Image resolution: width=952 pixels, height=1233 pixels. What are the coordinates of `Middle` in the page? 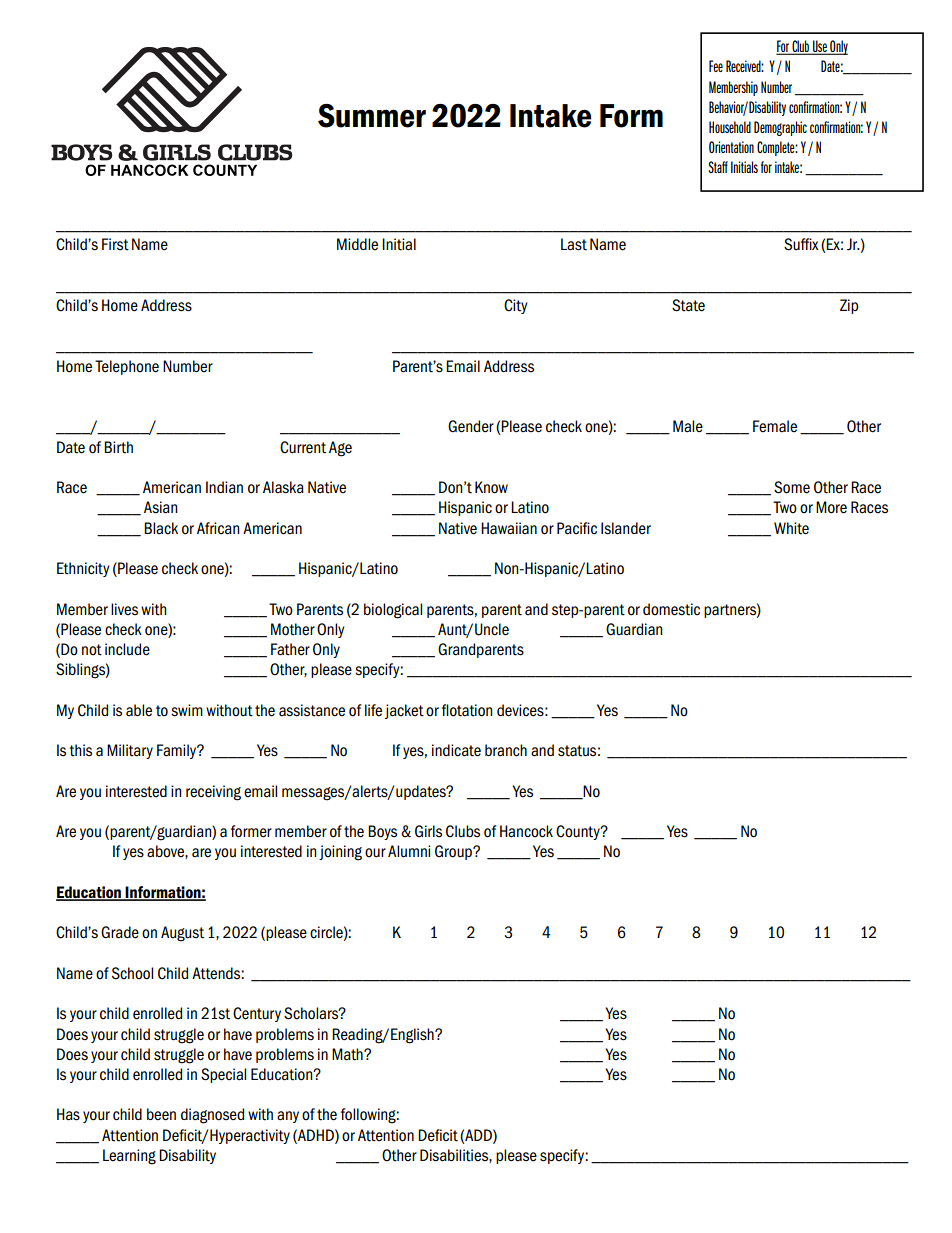 It's located at (357, 244).
